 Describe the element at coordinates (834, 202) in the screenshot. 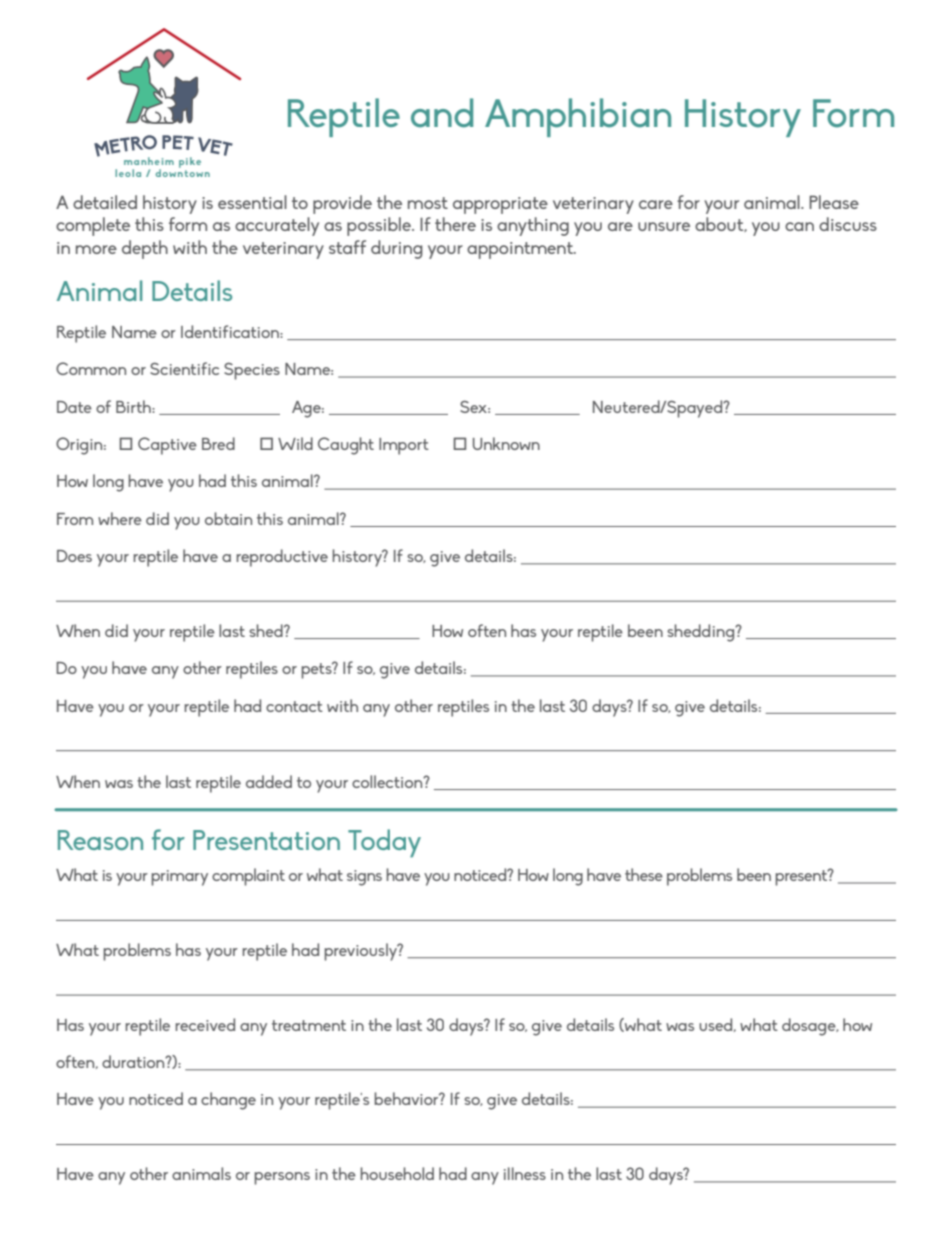

I see `Please` at that location.
